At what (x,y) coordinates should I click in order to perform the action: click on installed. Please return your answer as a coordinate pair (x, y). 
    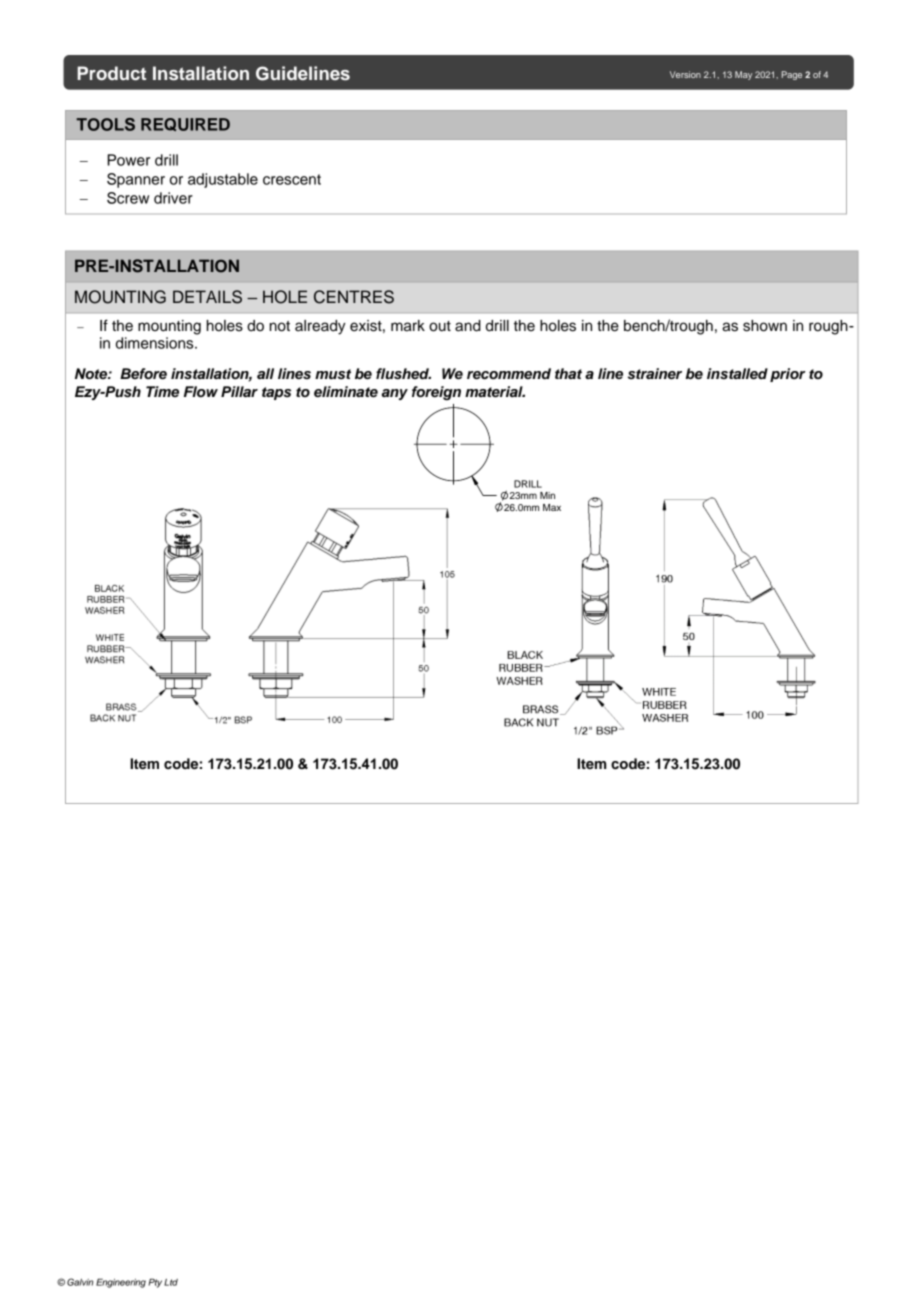
    Looking at the image, I should click on (737, 374).
